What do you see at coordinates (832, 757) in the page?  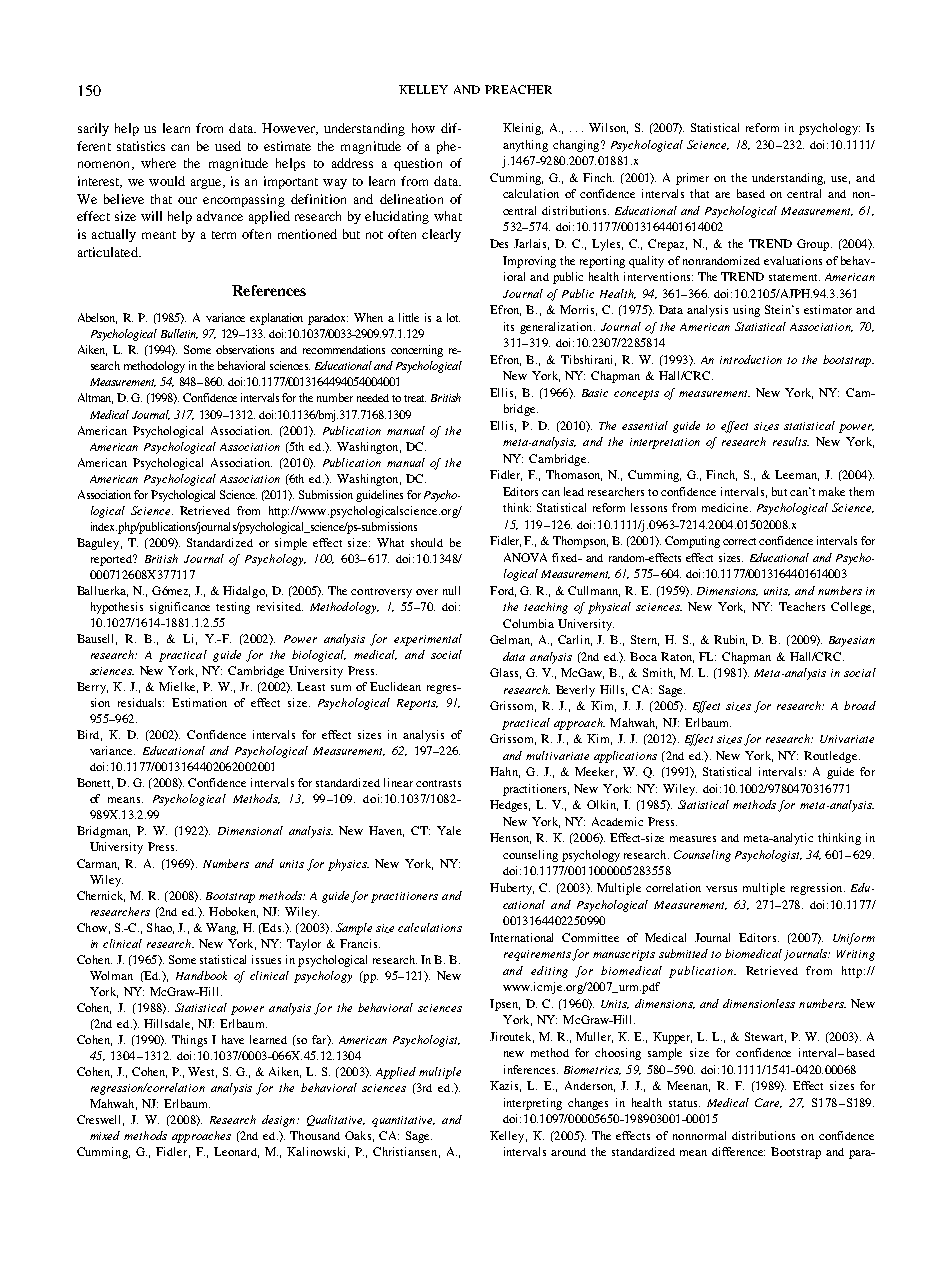 I see `Routledge` at bounding box center [832, 757].
